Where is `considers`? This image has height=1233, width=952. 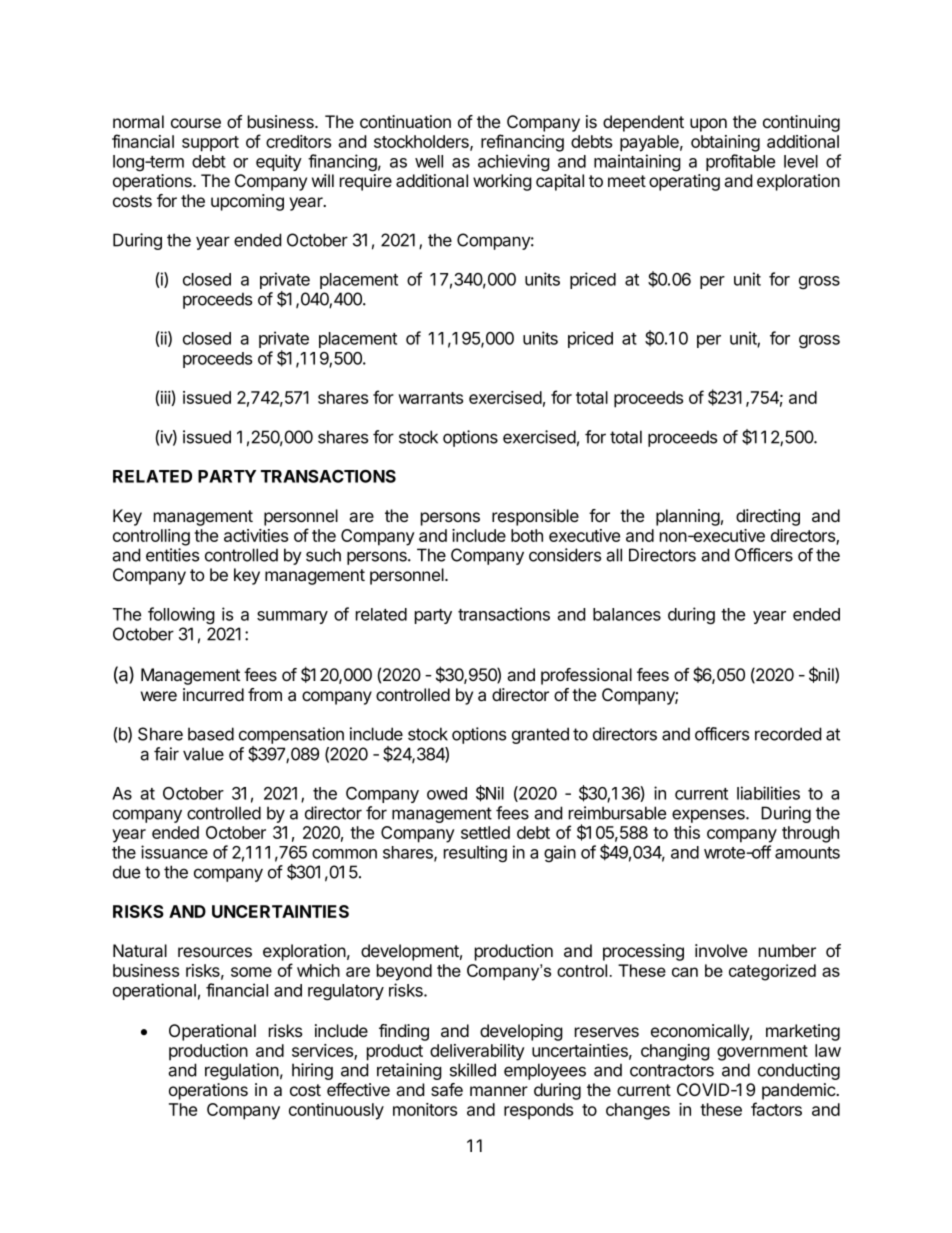 considers is located at coordinates (565, 555).
